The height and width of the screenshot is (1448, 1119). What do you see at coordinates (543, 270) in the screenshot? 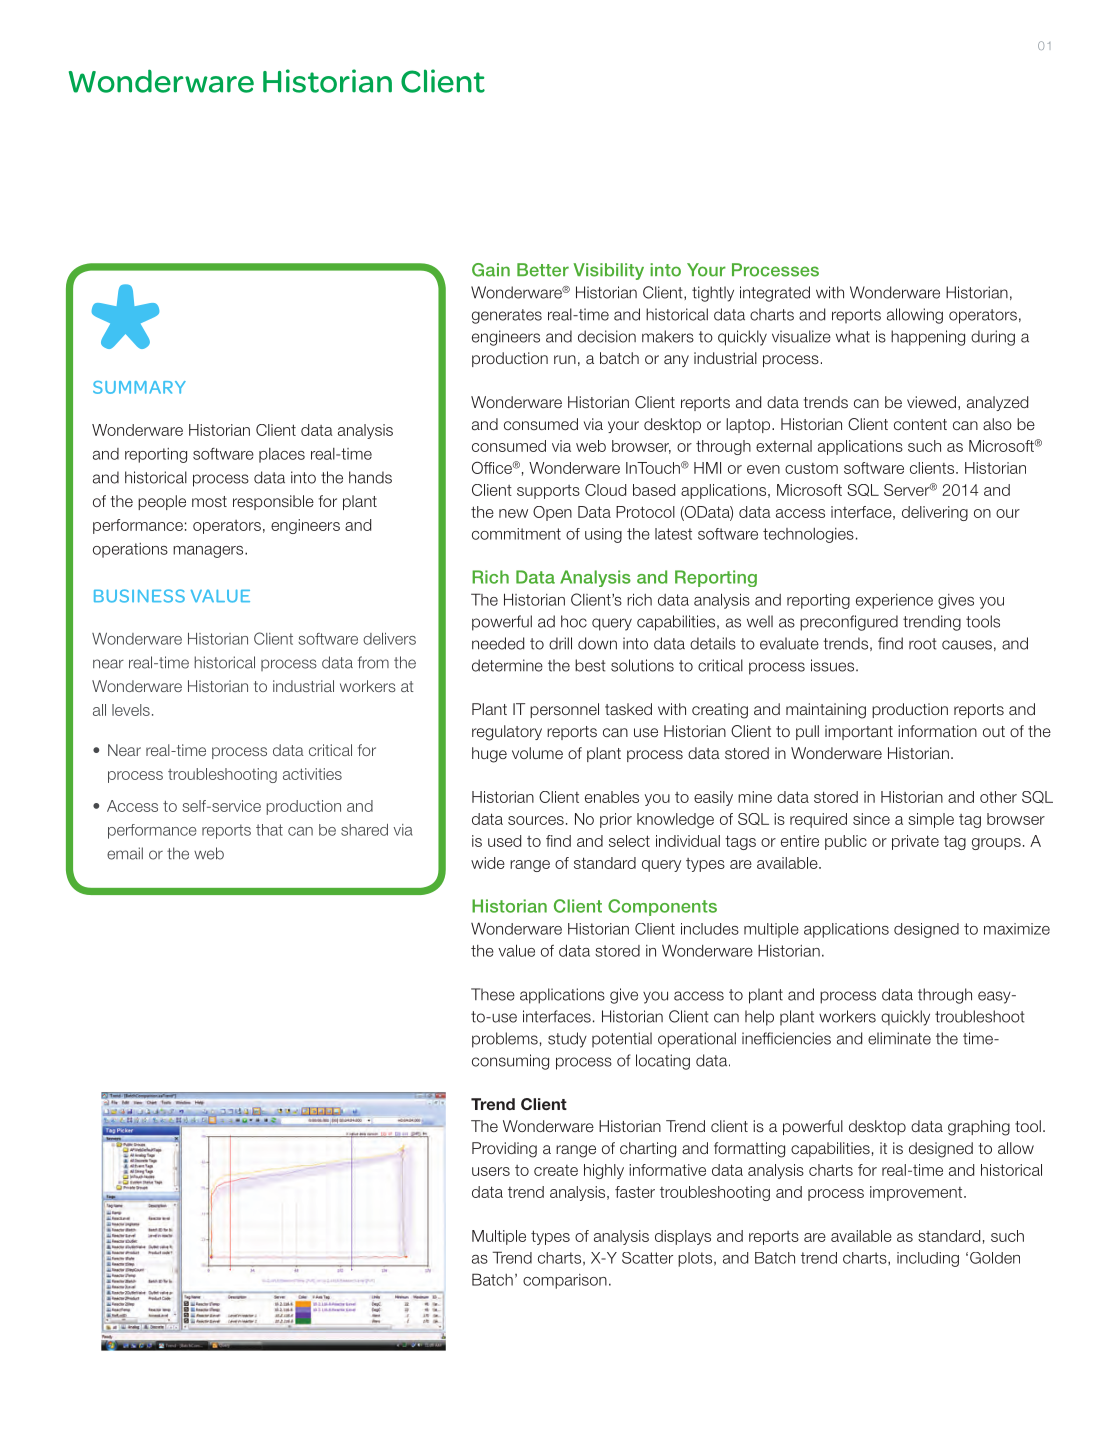
I see `Better` at bounding box center [543, 270].
